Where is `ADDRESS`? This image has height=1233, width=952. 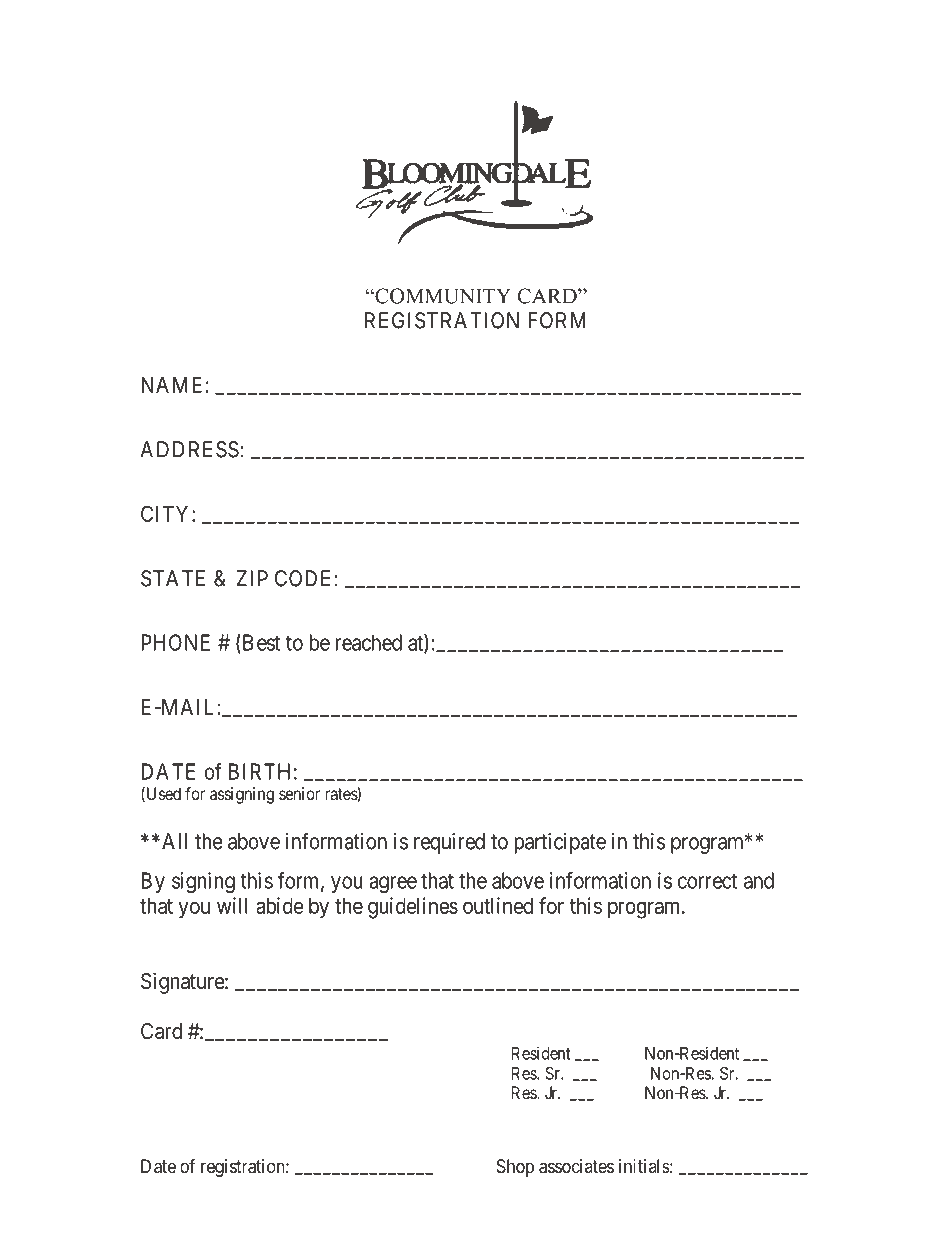 ADDRESS is located at coordinates (189, 449).
